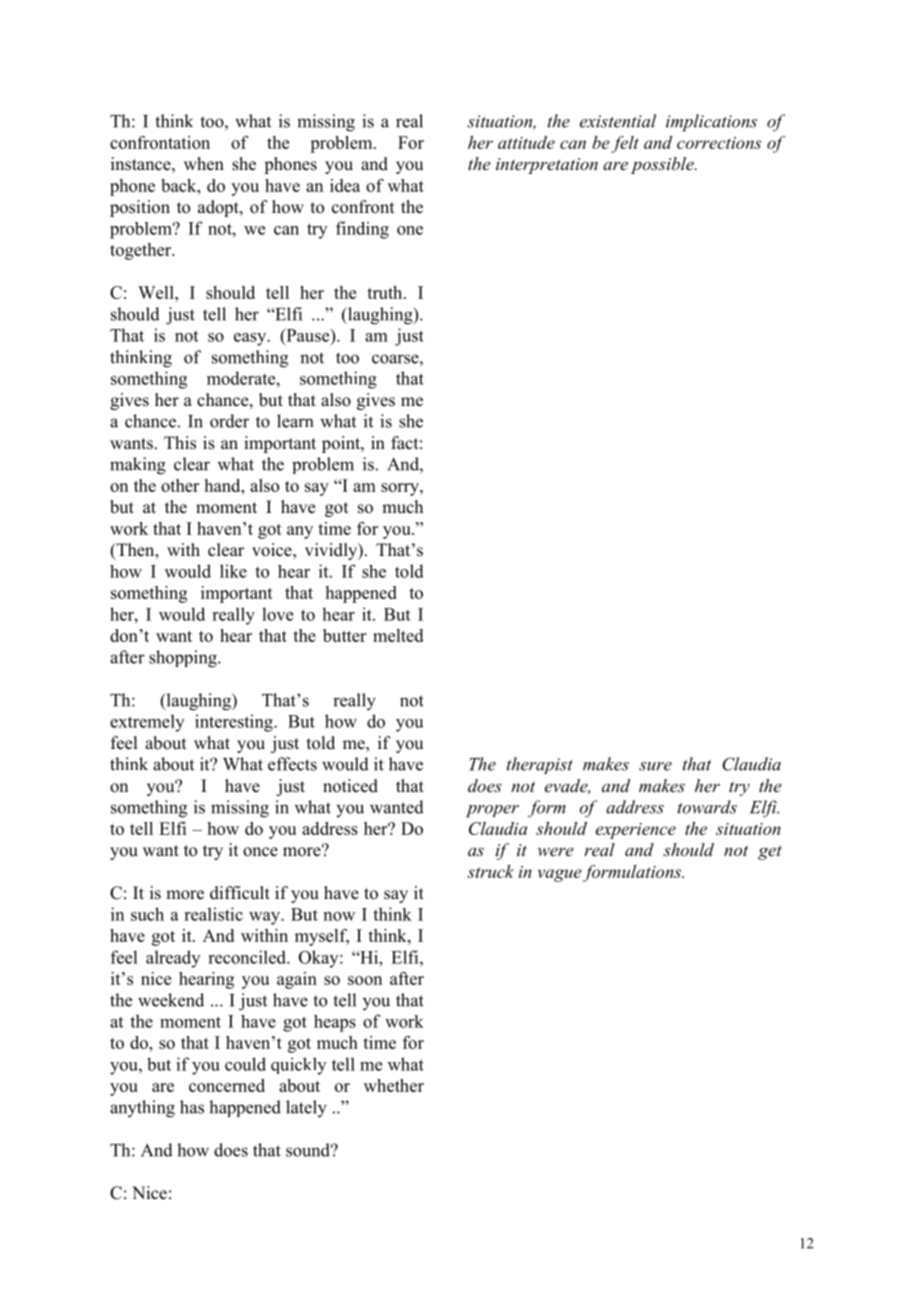  Describe the element at coordinates (663, 165) in the screenshot. I see `possible` at that location.
